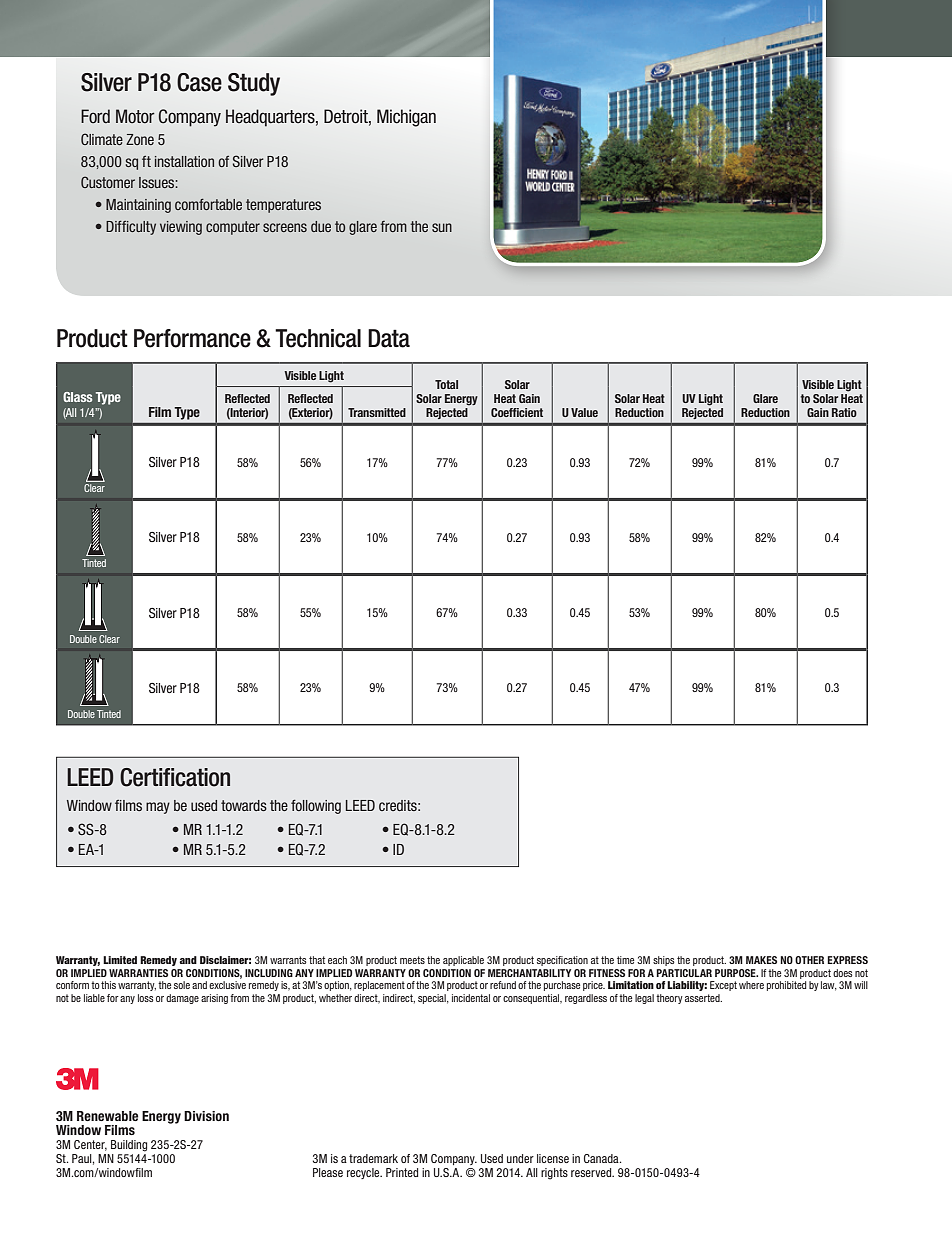 This screenshot has height=1233, width=952. What do you see at coordinates (316, 807) in the screenshot?
I see `following` at bounding box center [316, 807].
